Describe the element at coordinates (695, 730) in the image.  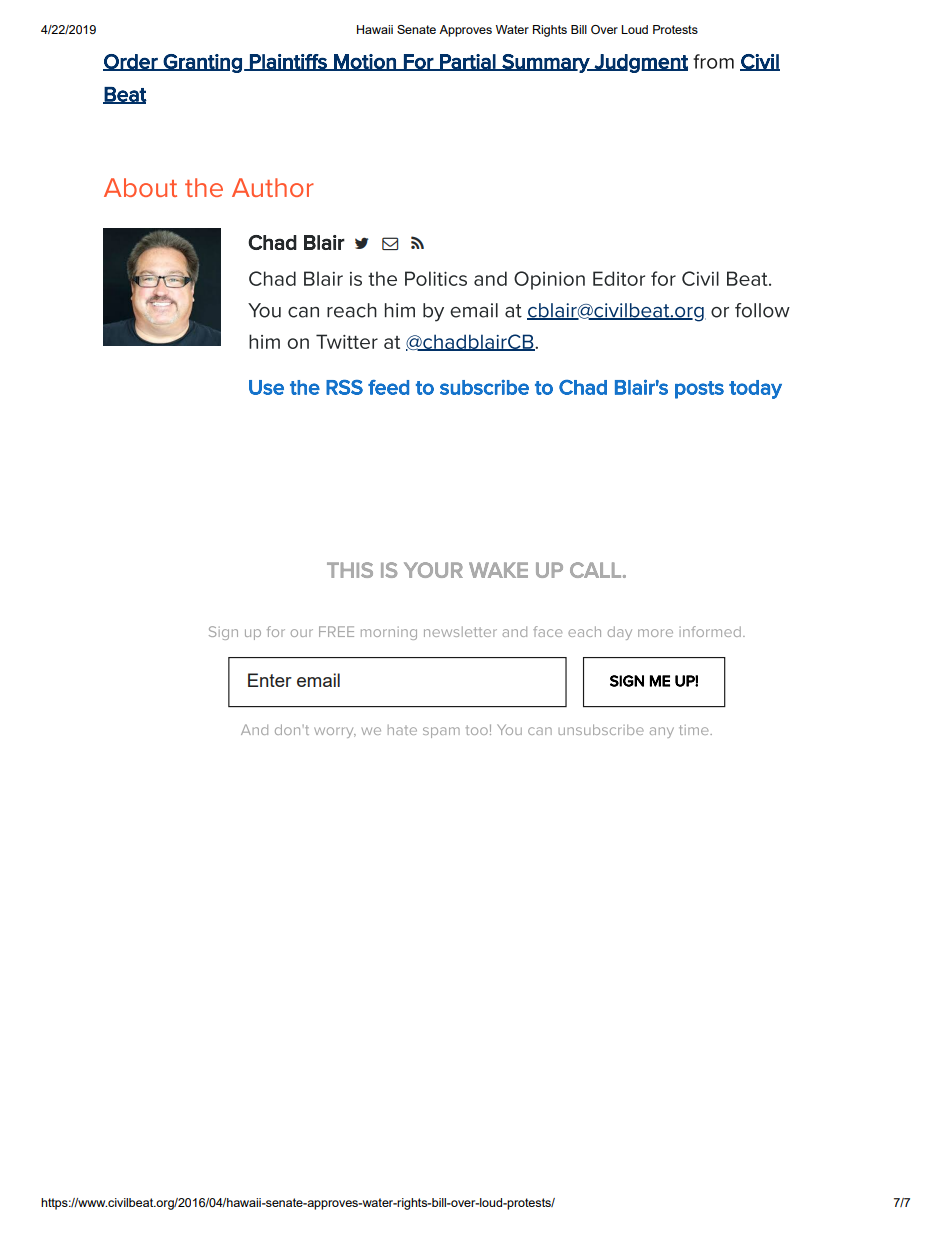
I see `time` at that location.
